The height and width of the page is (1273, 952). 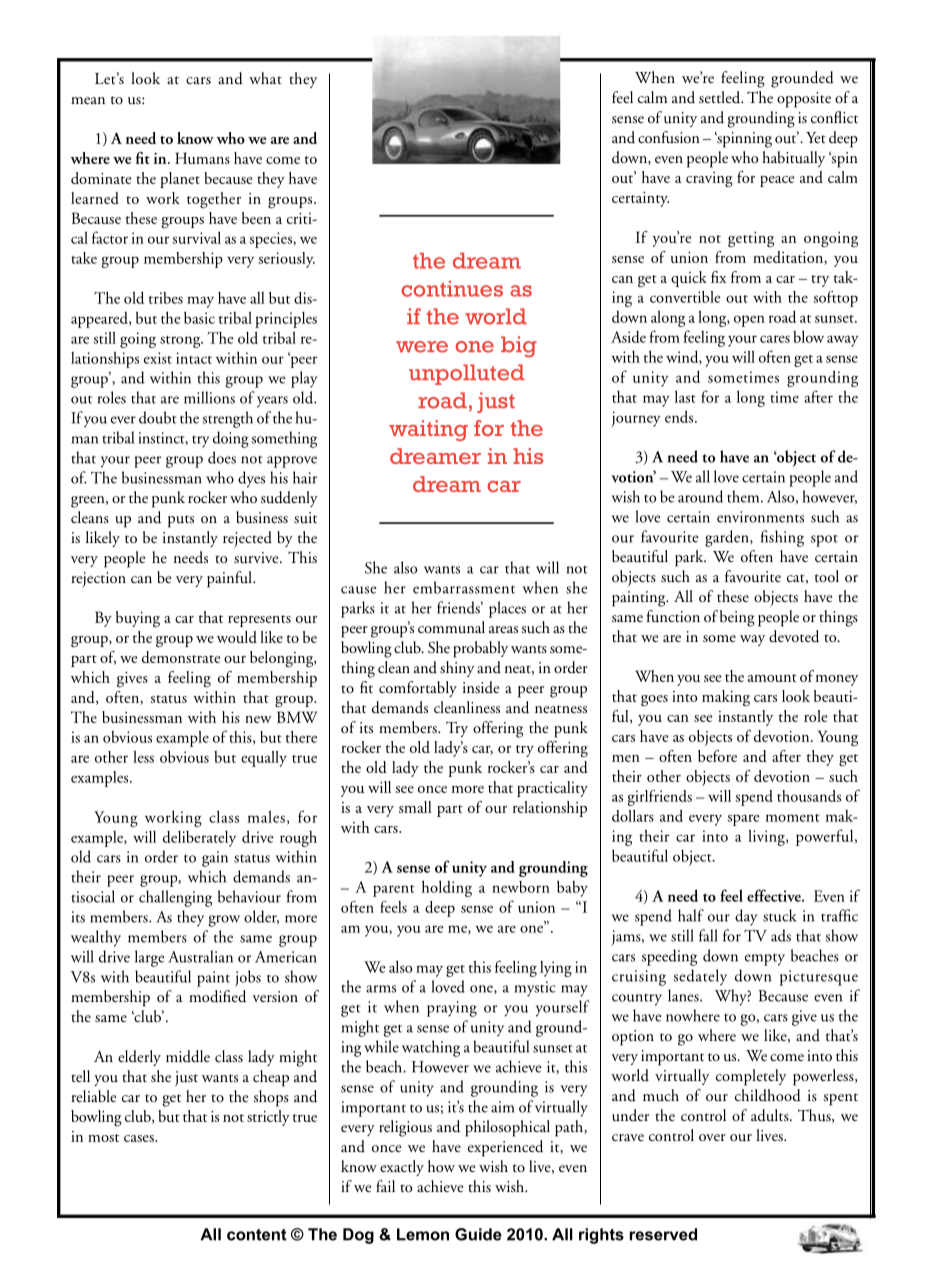 I want to click on cares, so click(x=775, y=339).
